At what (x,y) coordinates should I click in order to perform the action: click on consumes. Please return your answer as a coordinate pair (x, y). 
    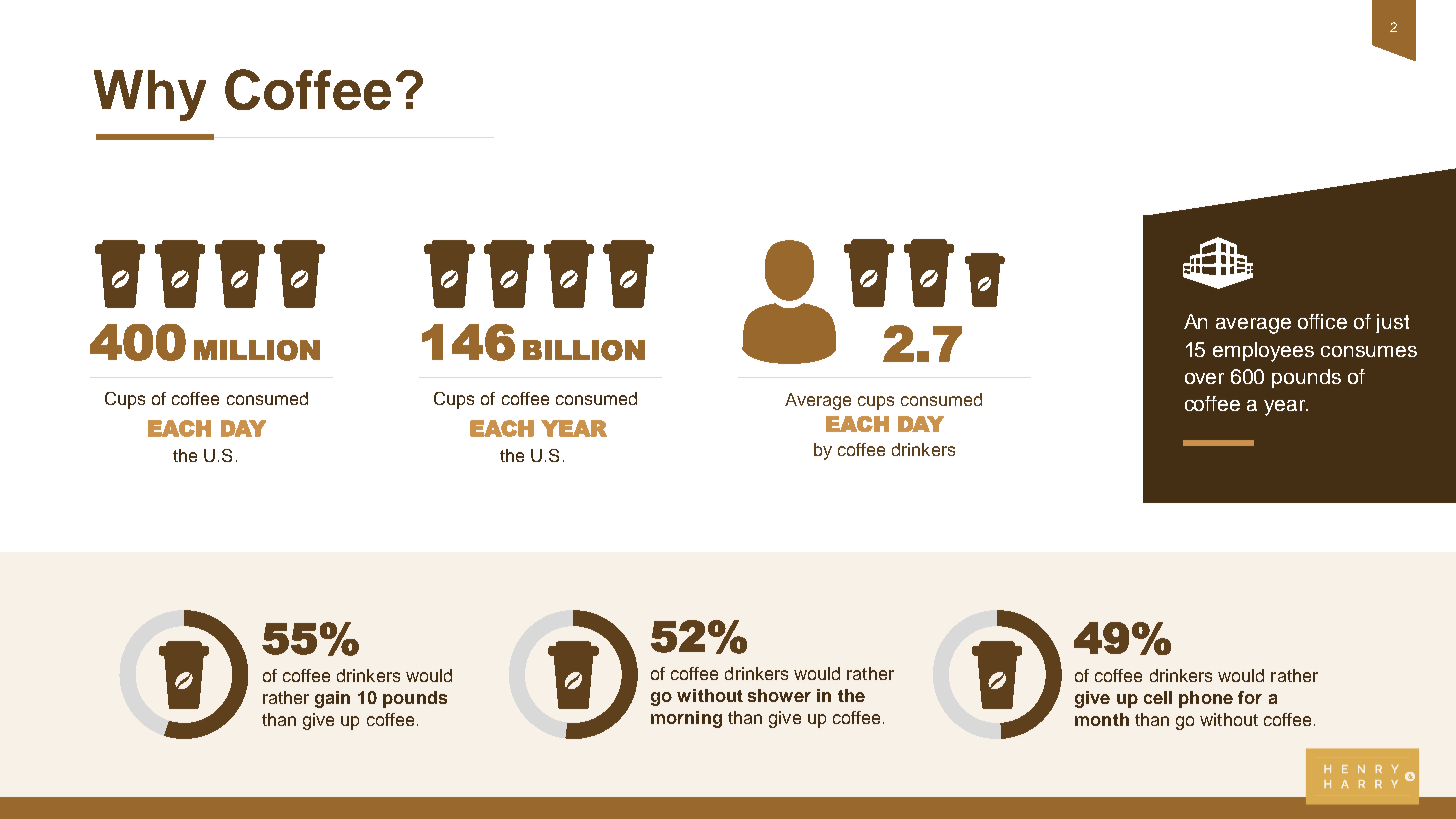
    Looking at the image, I should click on (1369, 351).
